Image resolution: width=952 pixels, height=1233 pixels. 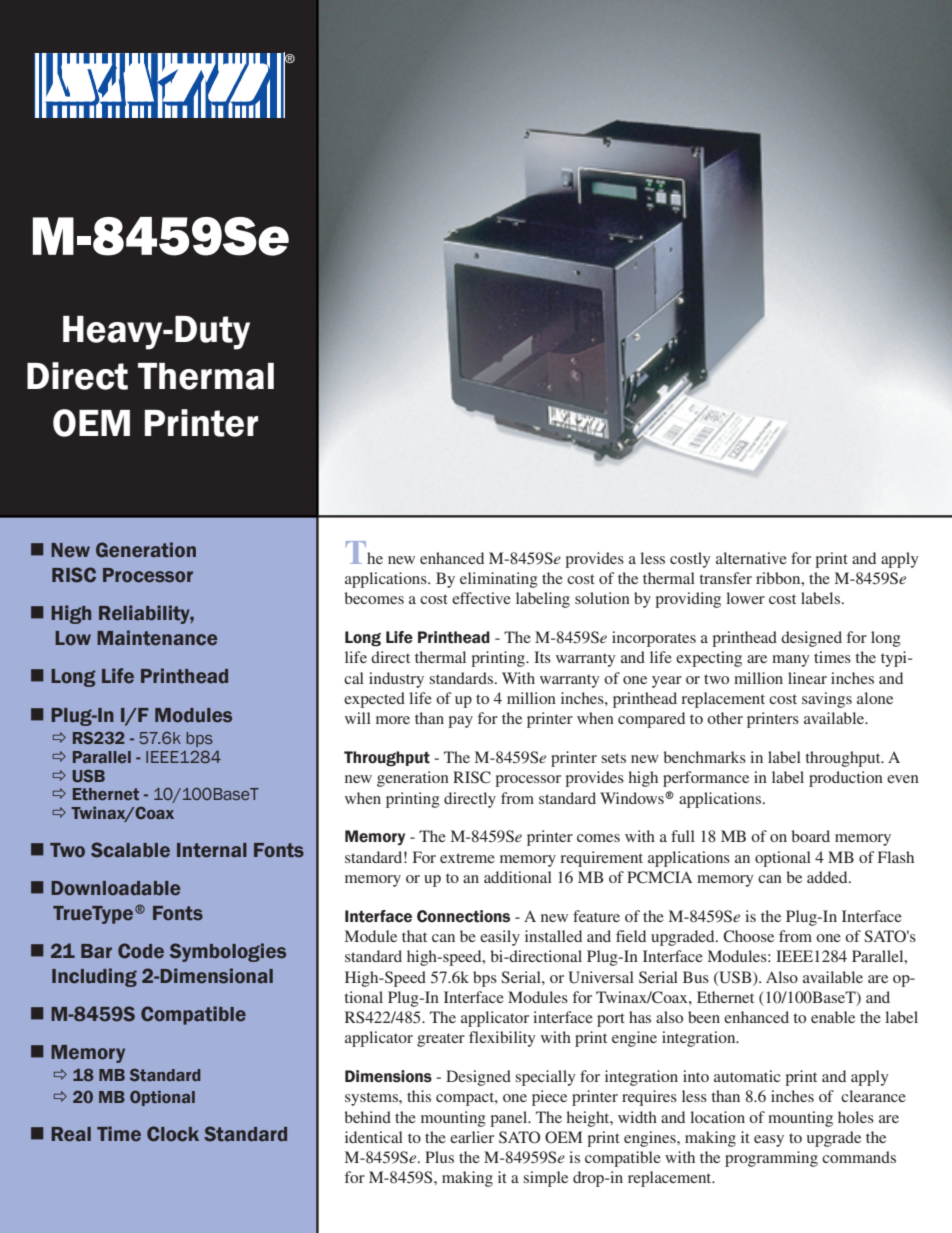 I want to click on alternative, so click(x=751, y=558).
